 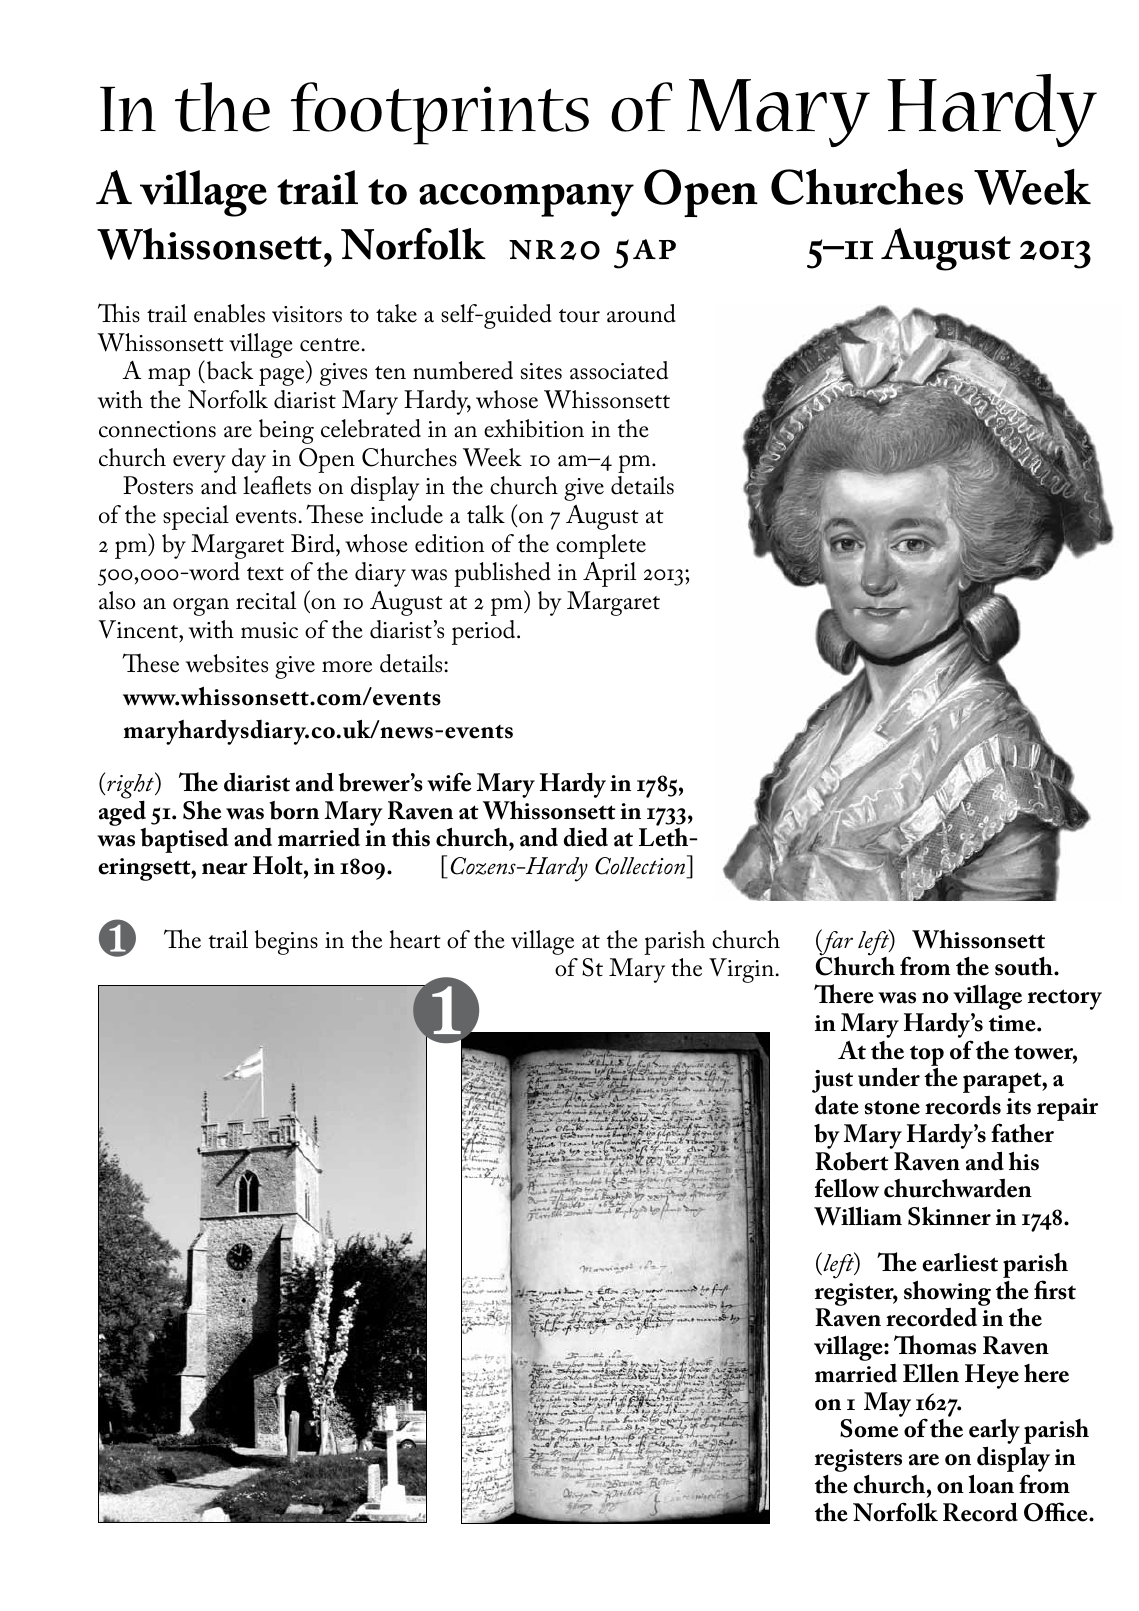 I want to click on baptised, so click(x=184, y=840).
